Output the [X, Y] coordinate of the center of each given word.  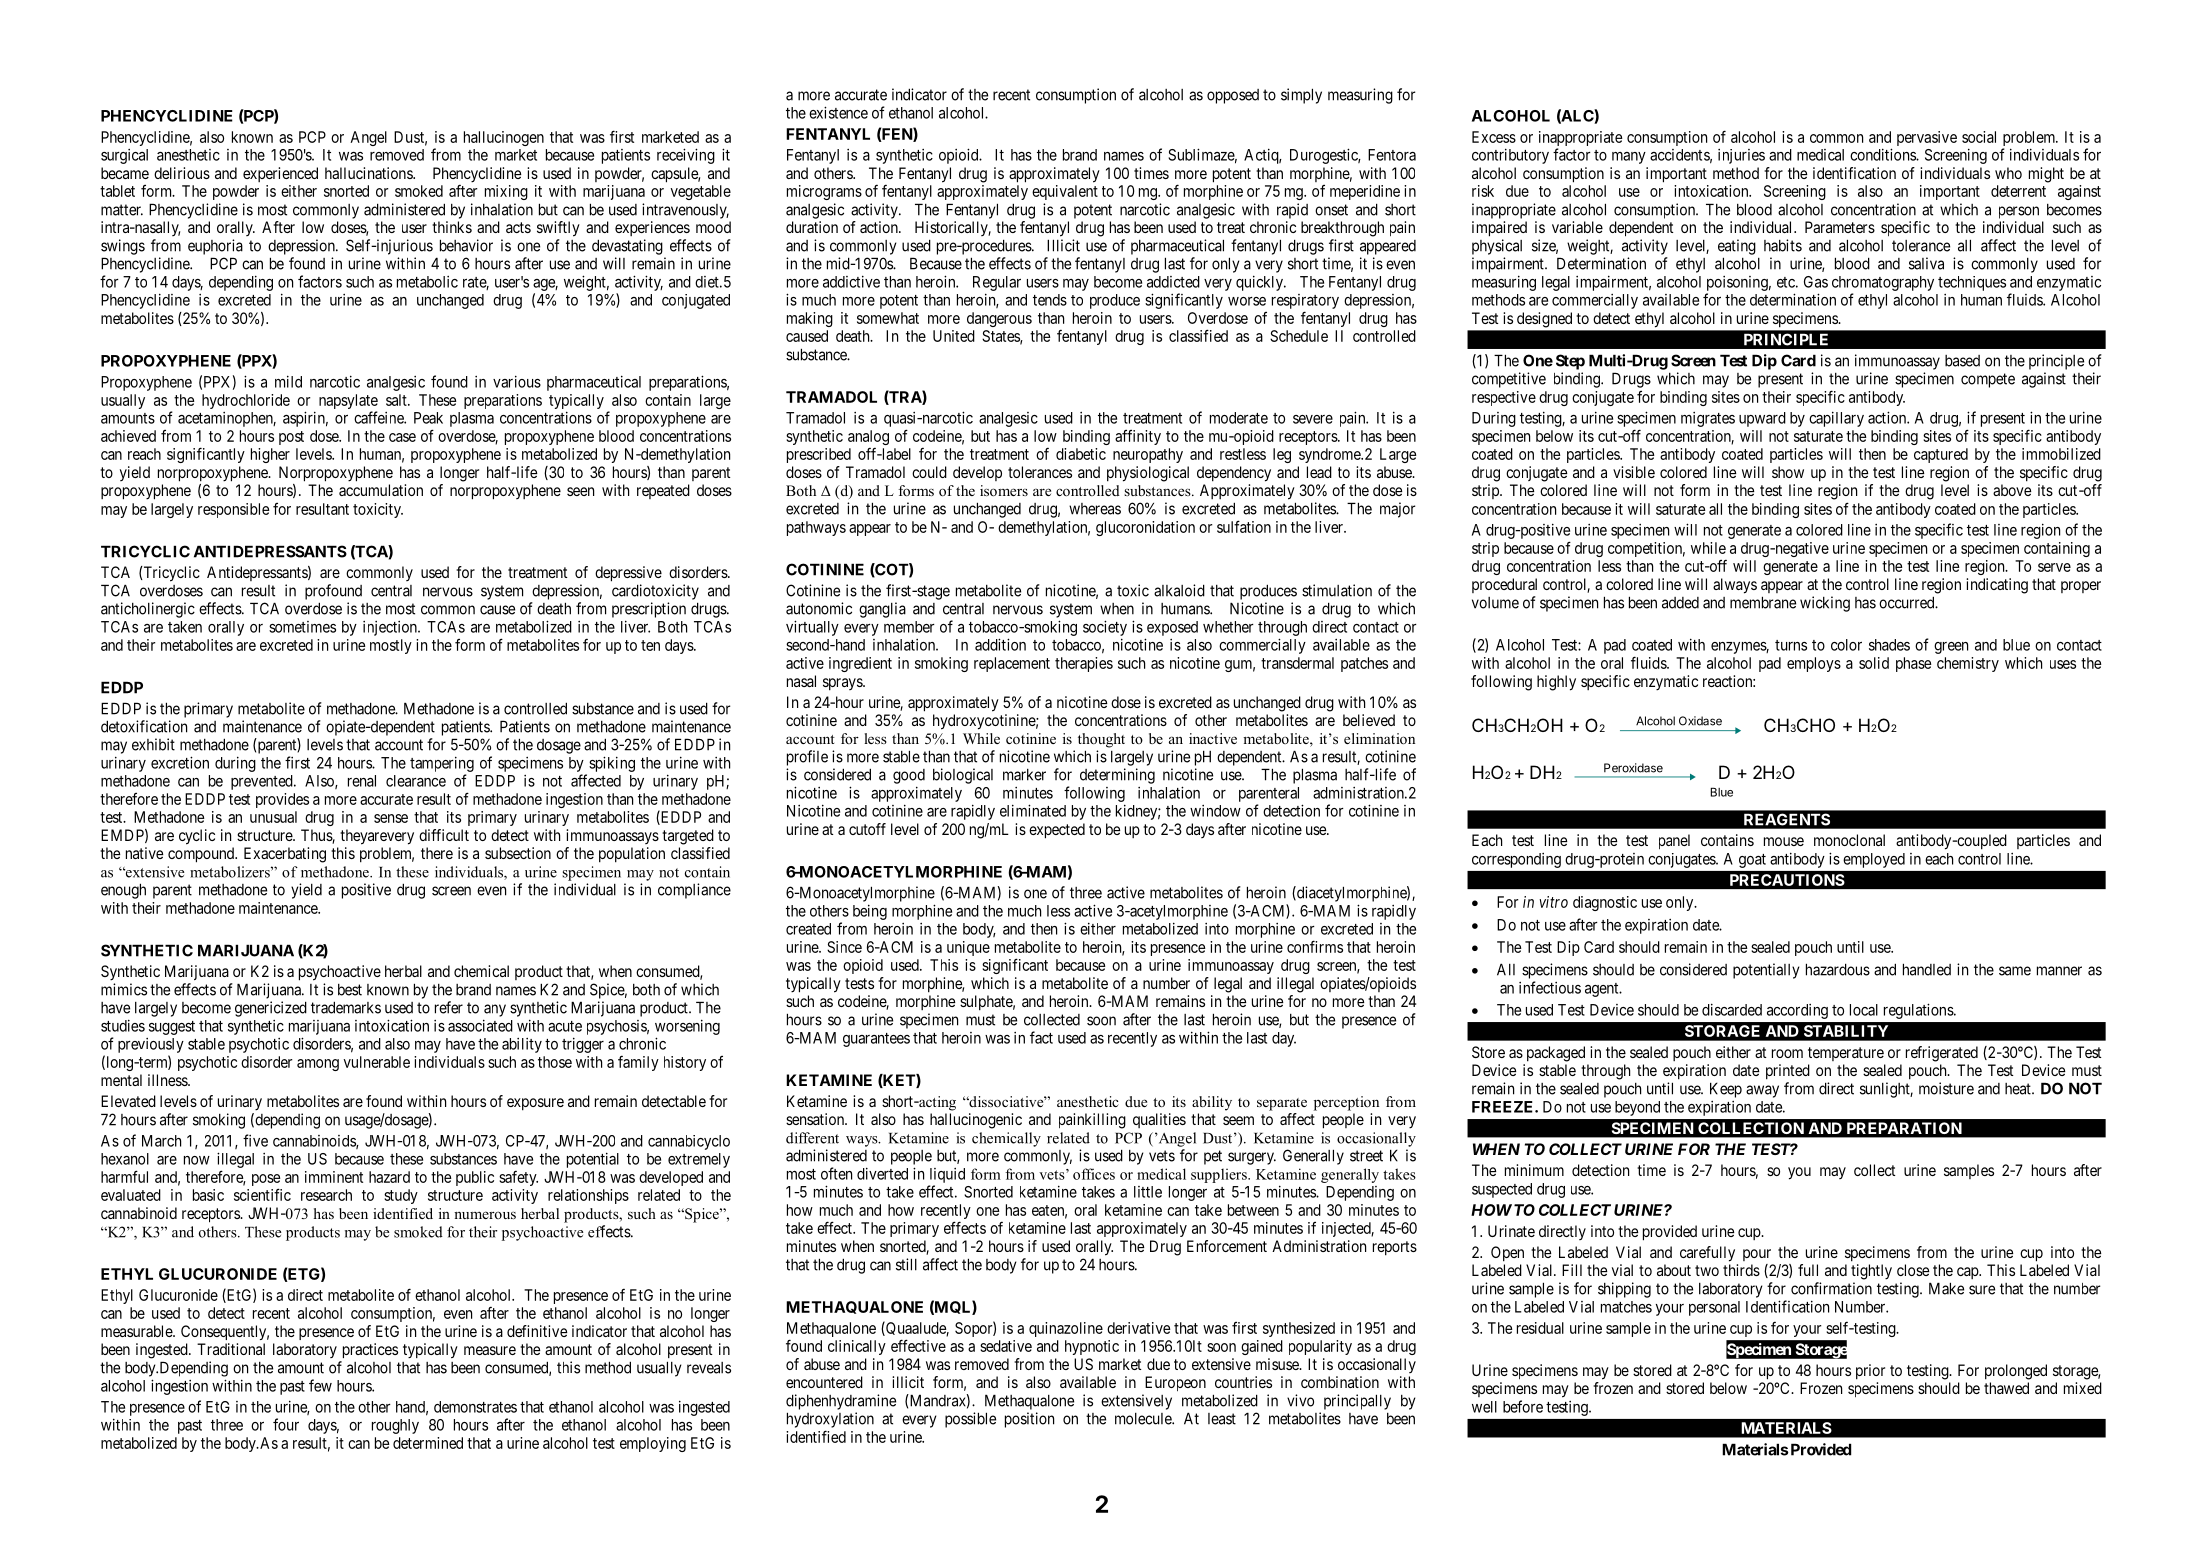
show [1788, 472]
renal [362, 781]
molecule [1144, 1419]
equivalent [1065, 192]
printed [1788, 1072]
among [318, 1065]
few [320, 1385]
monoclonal [1849, 840]
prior [1870, 1372]
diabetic [1081, 454]
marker [1024, 775]
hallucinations [369, 173]
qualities [1159, 1120]
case [402, 437]
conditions [1883, 154]
